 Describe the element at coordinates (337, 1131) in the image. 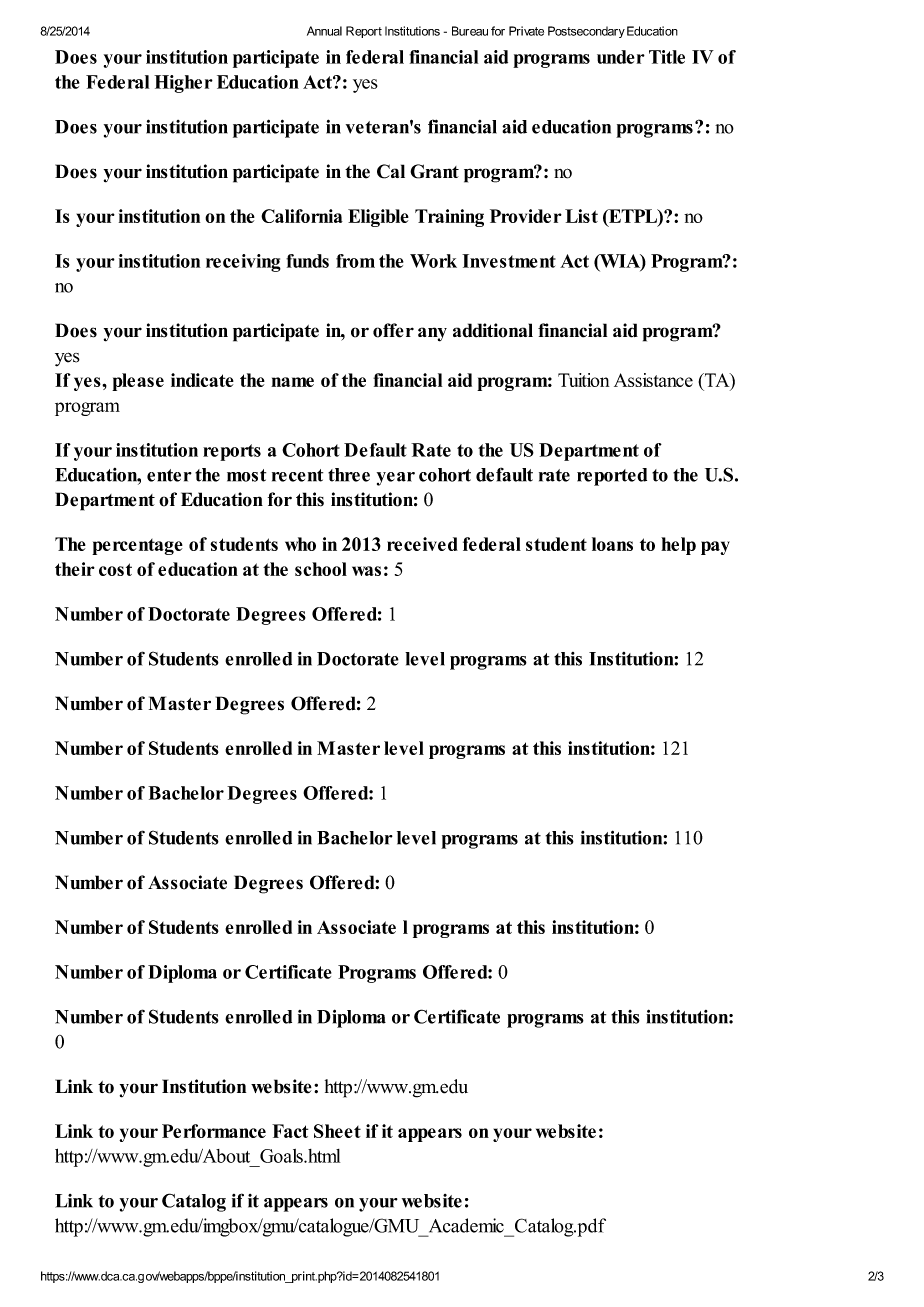

I see `Sheet` at that location.
